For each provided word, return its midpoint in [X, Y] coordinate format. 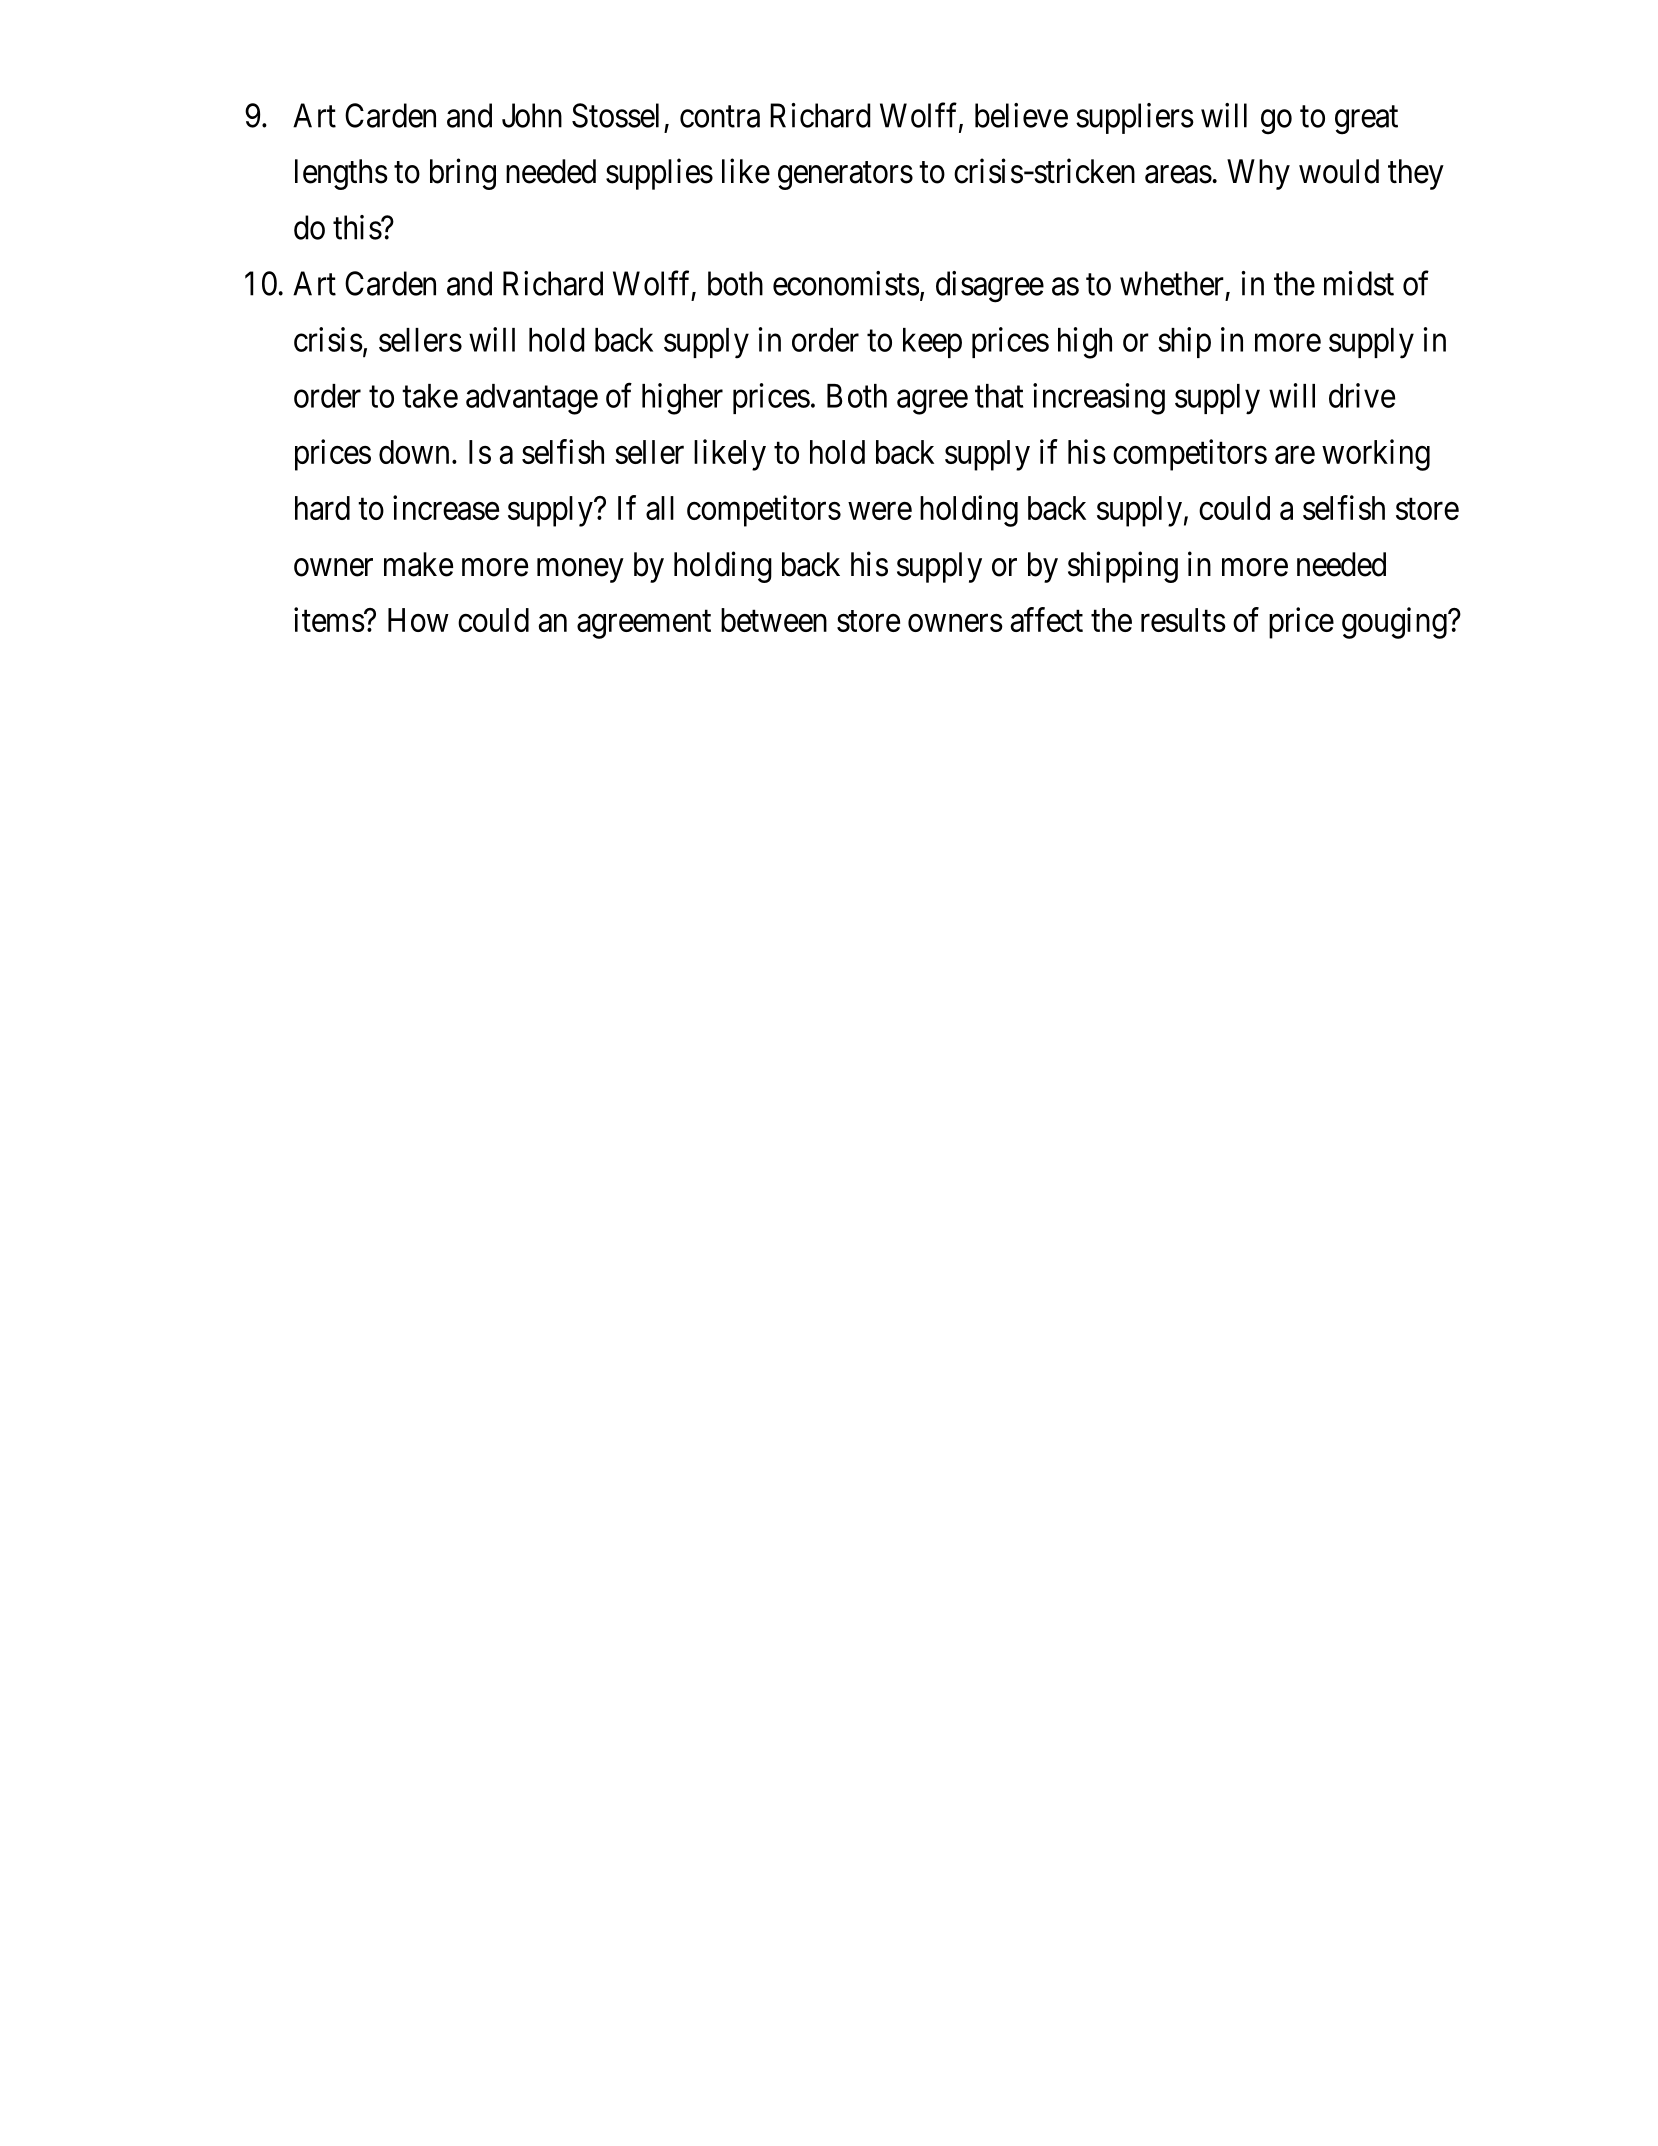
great [1366, 120]
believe [1021, 115]
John [532, 115]
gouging [1395, 623]
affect [1046, 619]
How [418, 620]
